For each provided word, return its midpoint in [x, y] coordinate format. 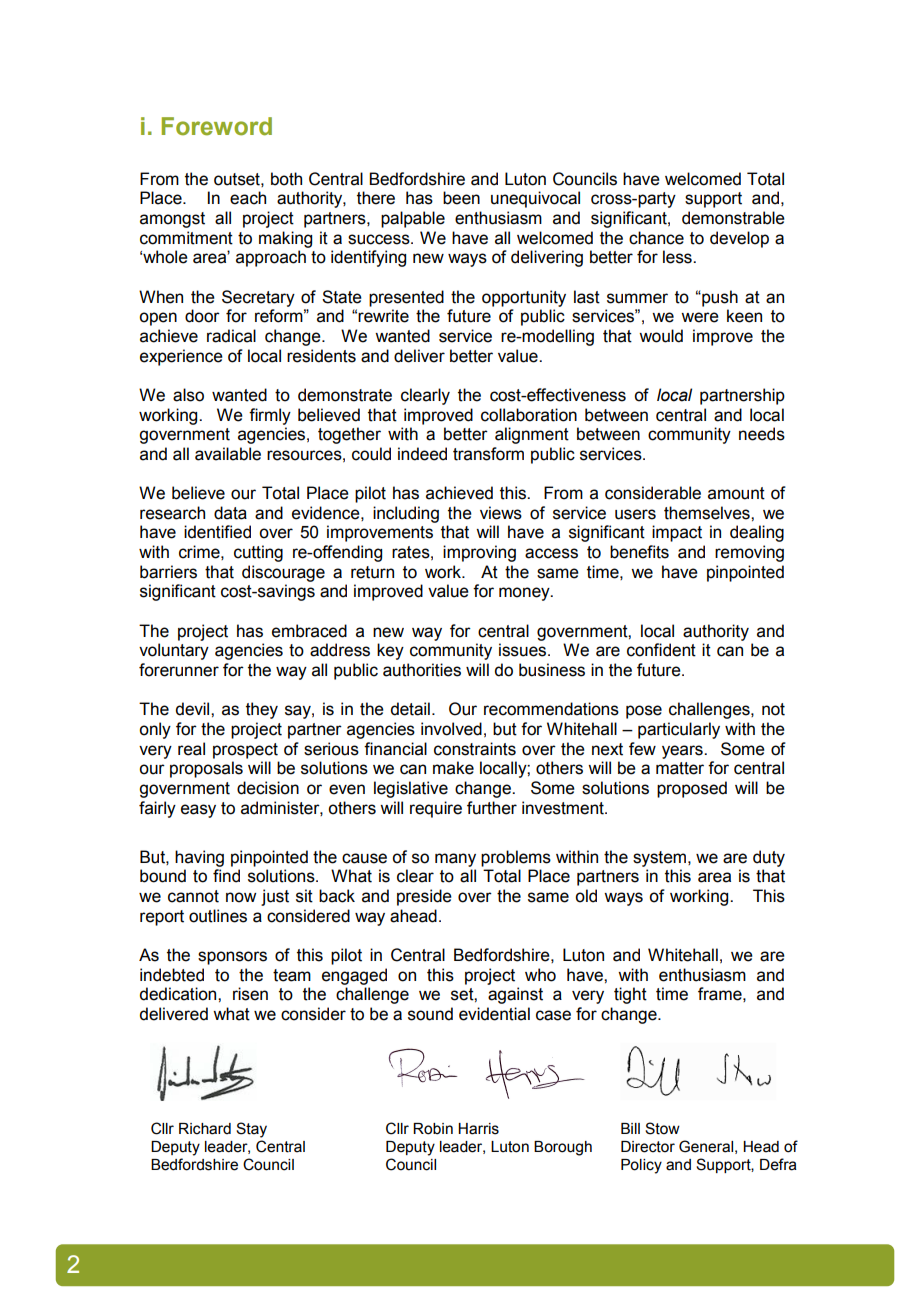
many [455, 860]
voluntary [174, 651]
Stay [251, 1130]
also [188, 395]
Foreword [217, 126]
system [661, 859]
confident [661, 650]
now [241, 897]
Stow [662, 1128]
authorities [422, 670]
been [461, 198]
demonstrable [733, 218]
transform [488, 454]
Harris [478, 1129]
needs [762, 434]
